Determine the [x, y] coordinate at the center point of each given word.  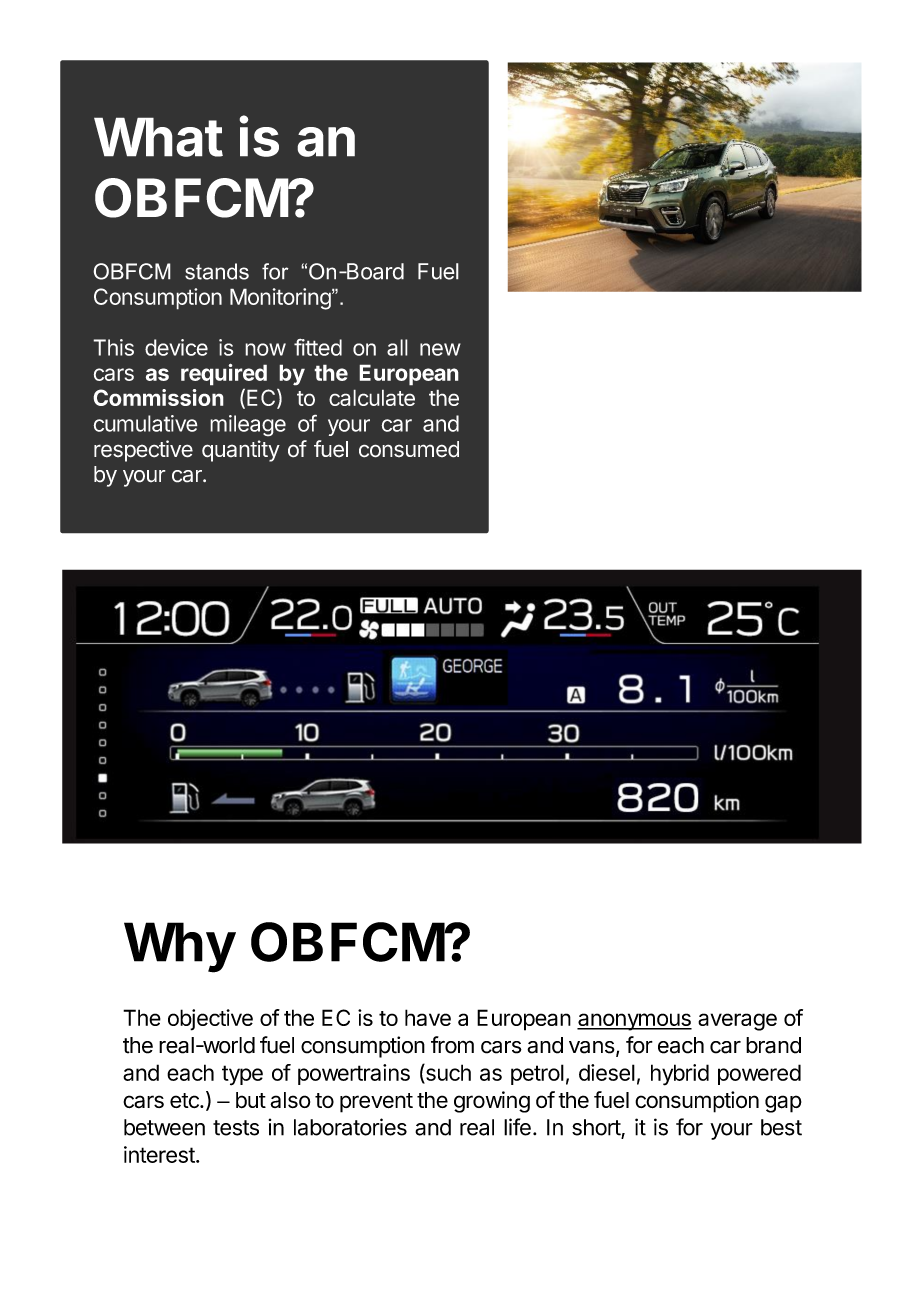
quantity [241, 451]
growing [492, 1102]
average [737, 1022]
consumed [409, 449]
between [164, 1127]
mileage [248, 426]
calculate [372, 397]
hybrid [680, 1075]
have [428, 1017]
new [440, 349]
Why [180, 947]
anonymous [634, 1022]
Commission [158, 397]
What [158, 137]
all [397, 347]
